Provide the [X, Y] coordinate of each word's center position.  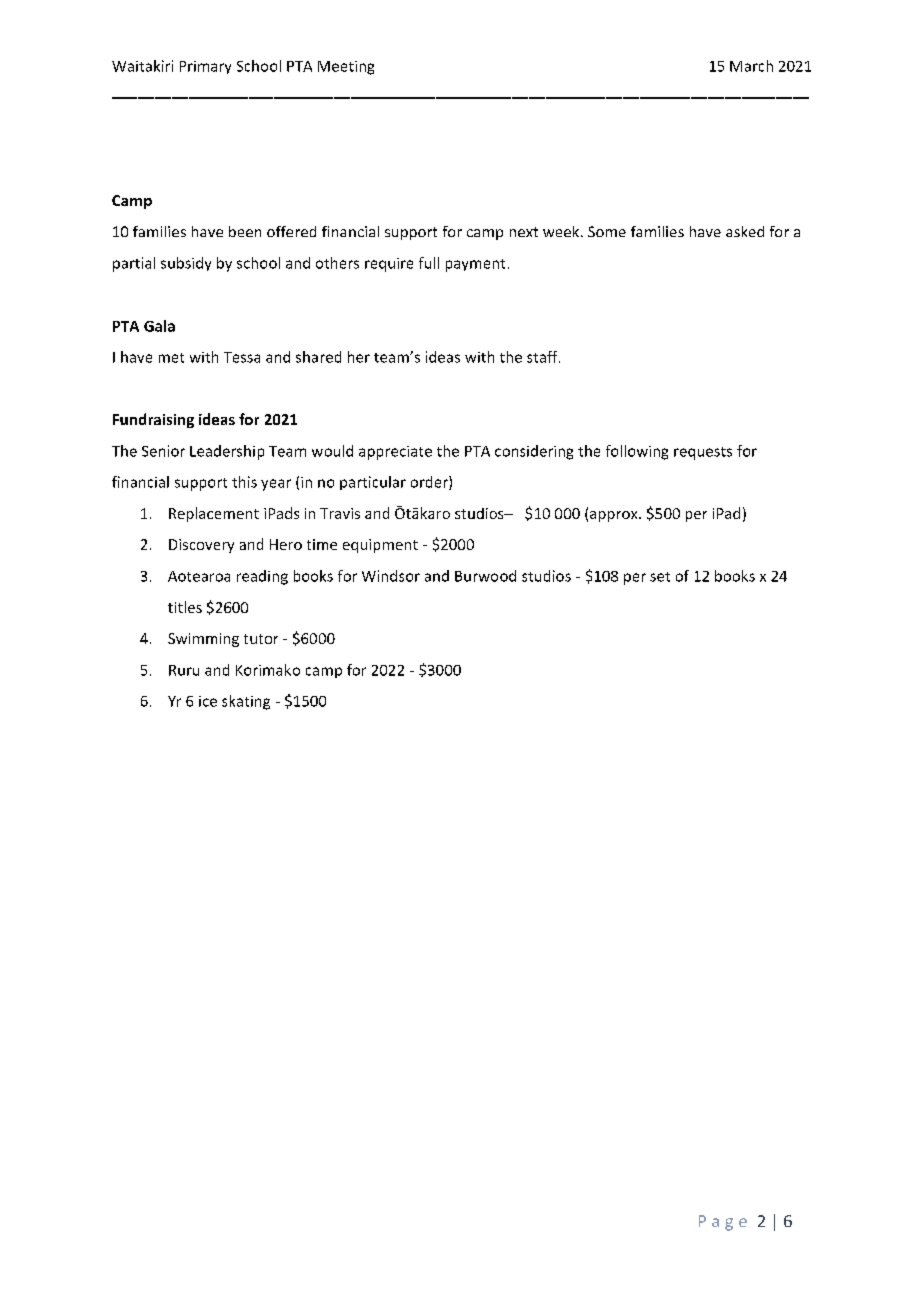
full [429, 263]
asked [745, 231]
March [751, 66]
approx [615, 516]
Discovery [201, 546]
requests [703, 453]
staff [543, 357]
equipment [380, 546]
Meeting [346, 68]
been [245, 231]
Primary [205, 67]
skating [246, 702]
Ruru [184, 670]
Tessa [242, 357]
